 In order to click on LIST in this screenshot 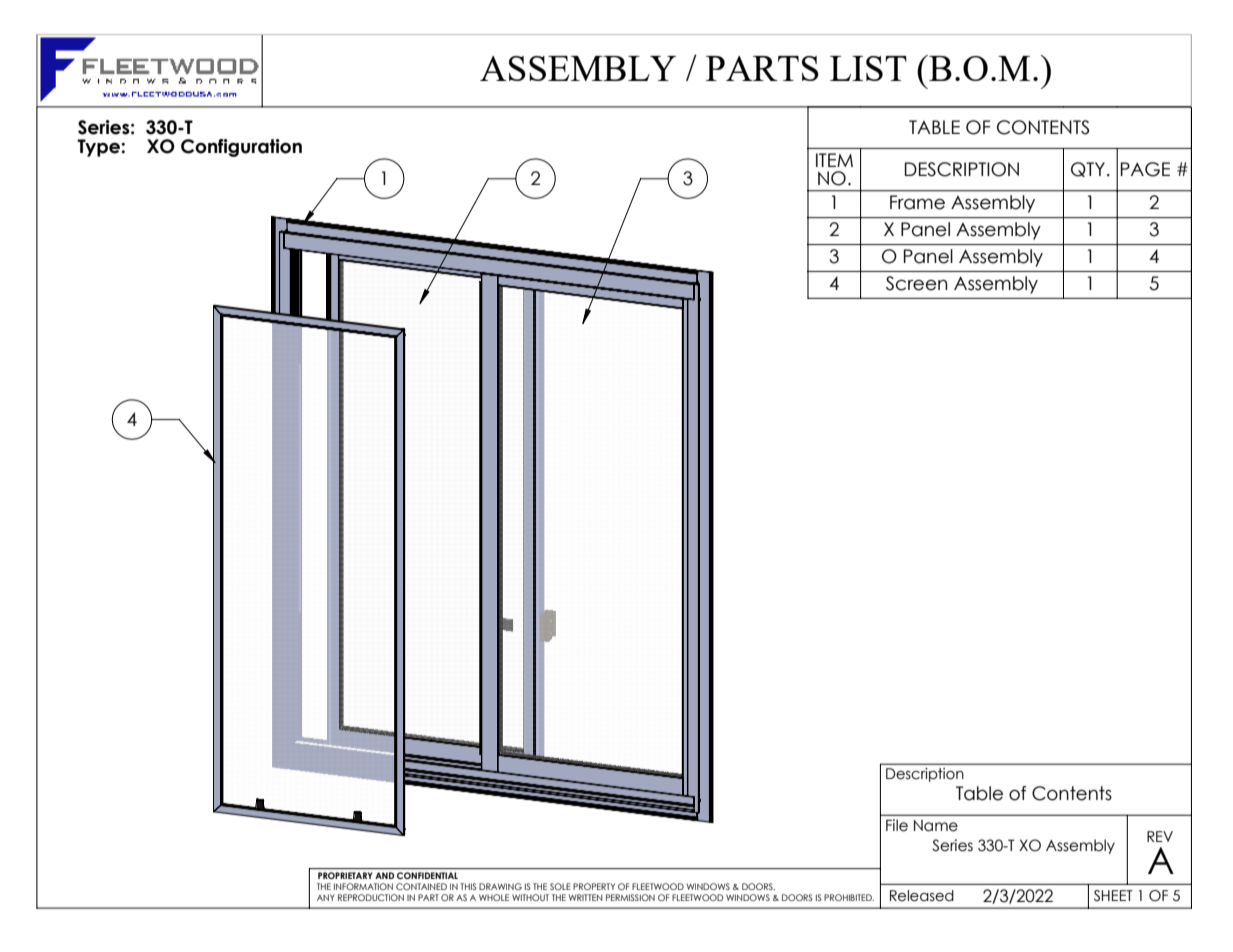, I will do `click(868, 68)`.
